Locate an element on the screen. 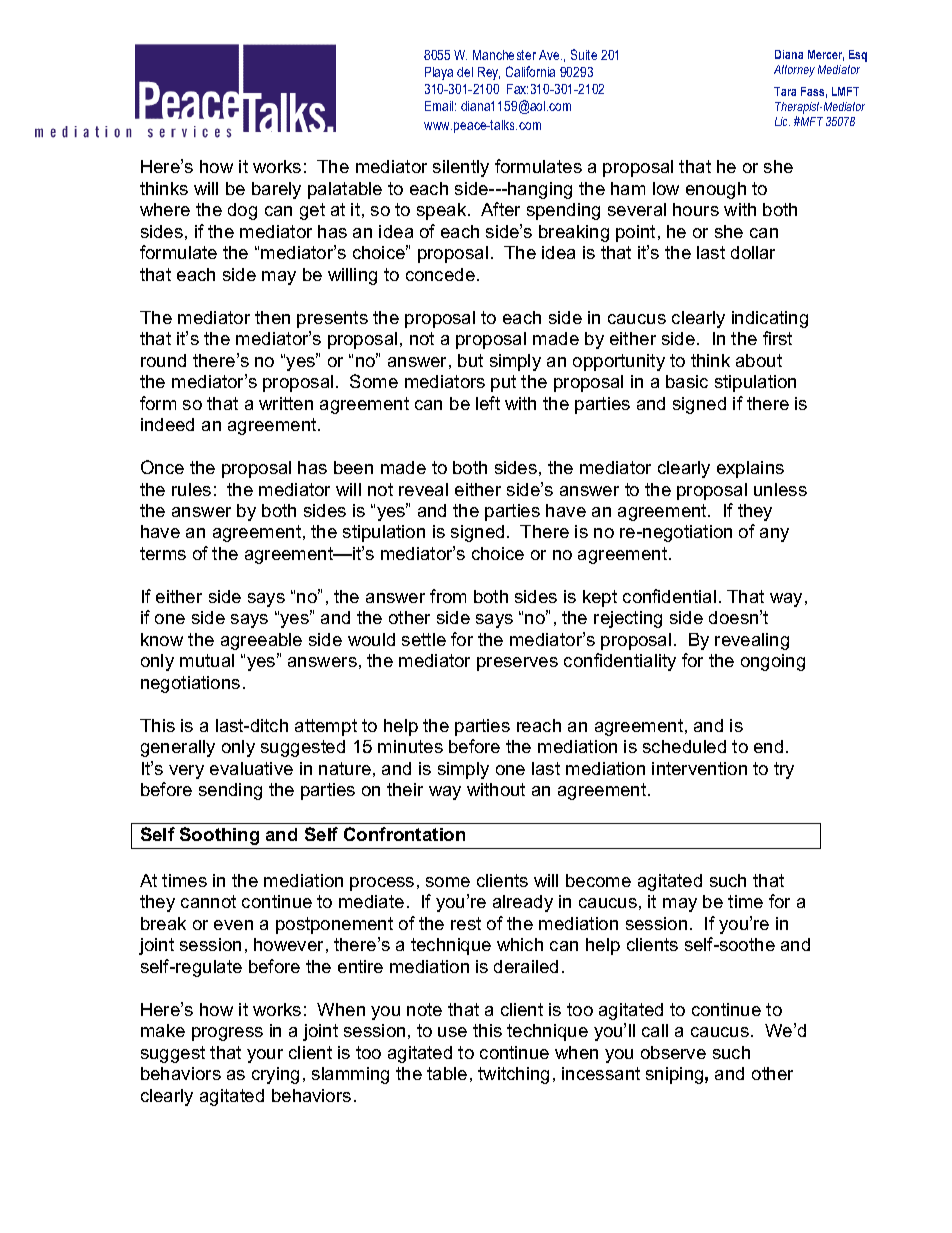 This screenshot has width=952, height=1233. barely is located at coordinates (276, 190).
